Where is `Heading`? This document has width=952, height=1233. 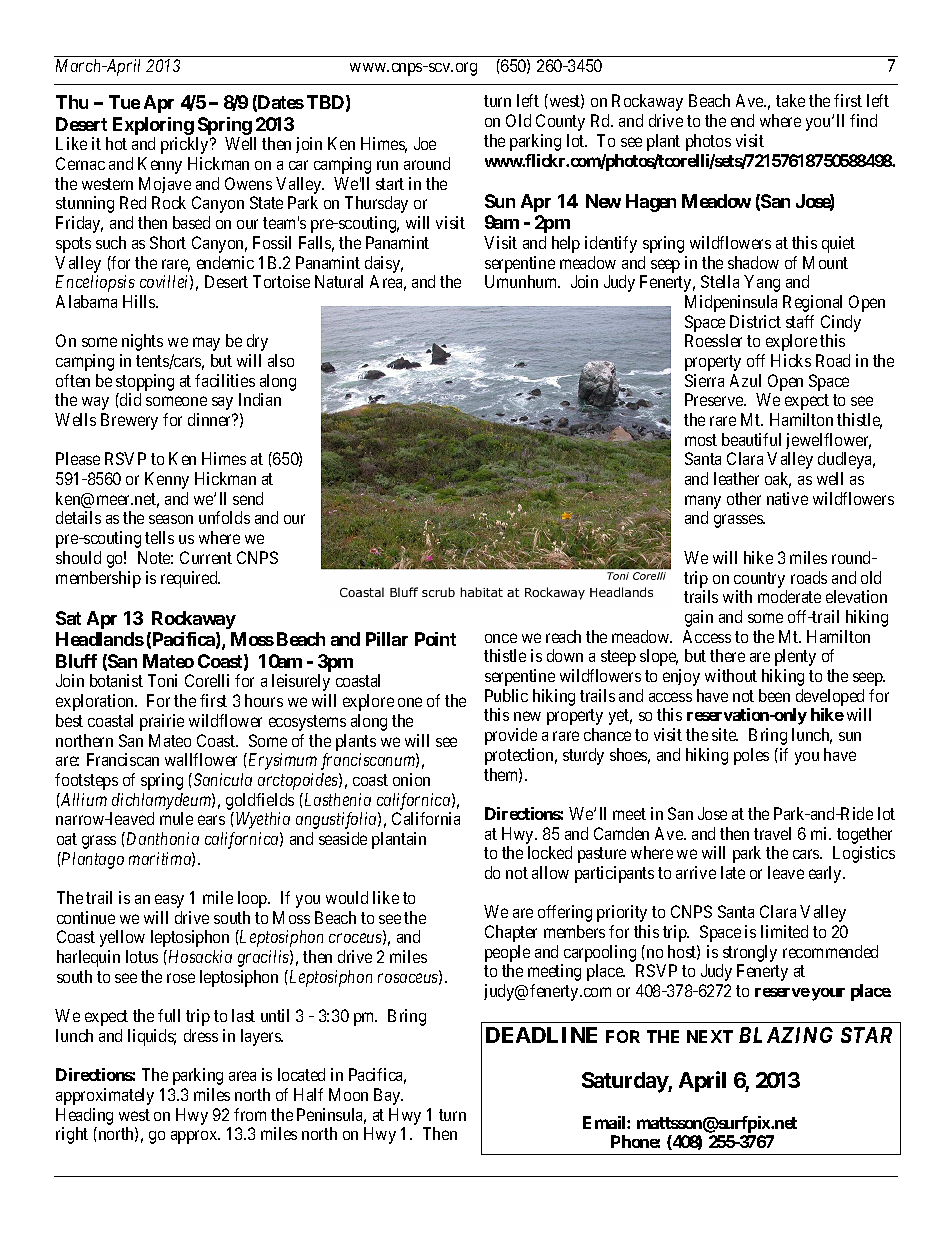 Heading is located at coordinates (84, 1116).
